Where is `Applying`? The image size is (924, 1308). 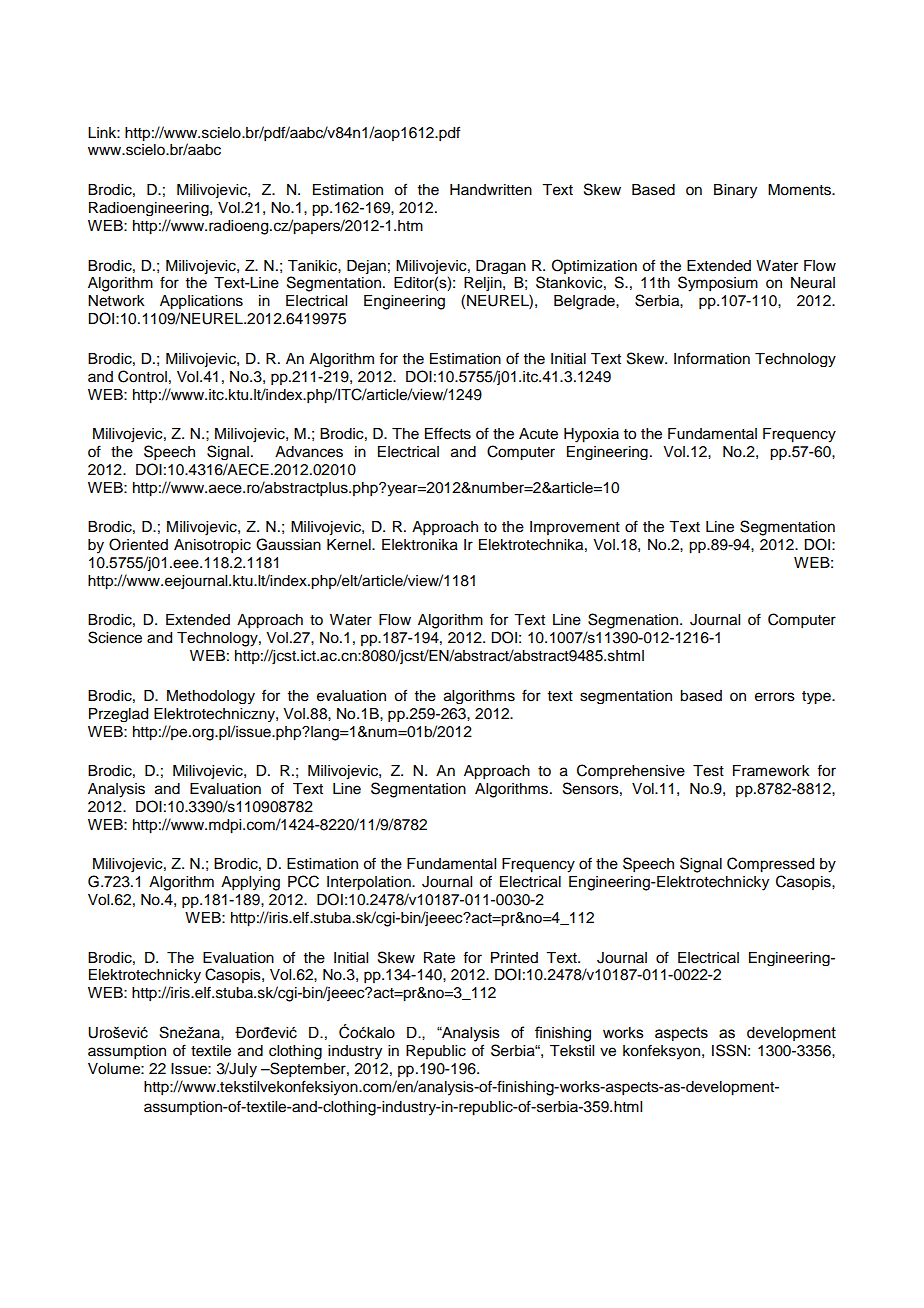 Applying is located at coordinates (250, 883).
